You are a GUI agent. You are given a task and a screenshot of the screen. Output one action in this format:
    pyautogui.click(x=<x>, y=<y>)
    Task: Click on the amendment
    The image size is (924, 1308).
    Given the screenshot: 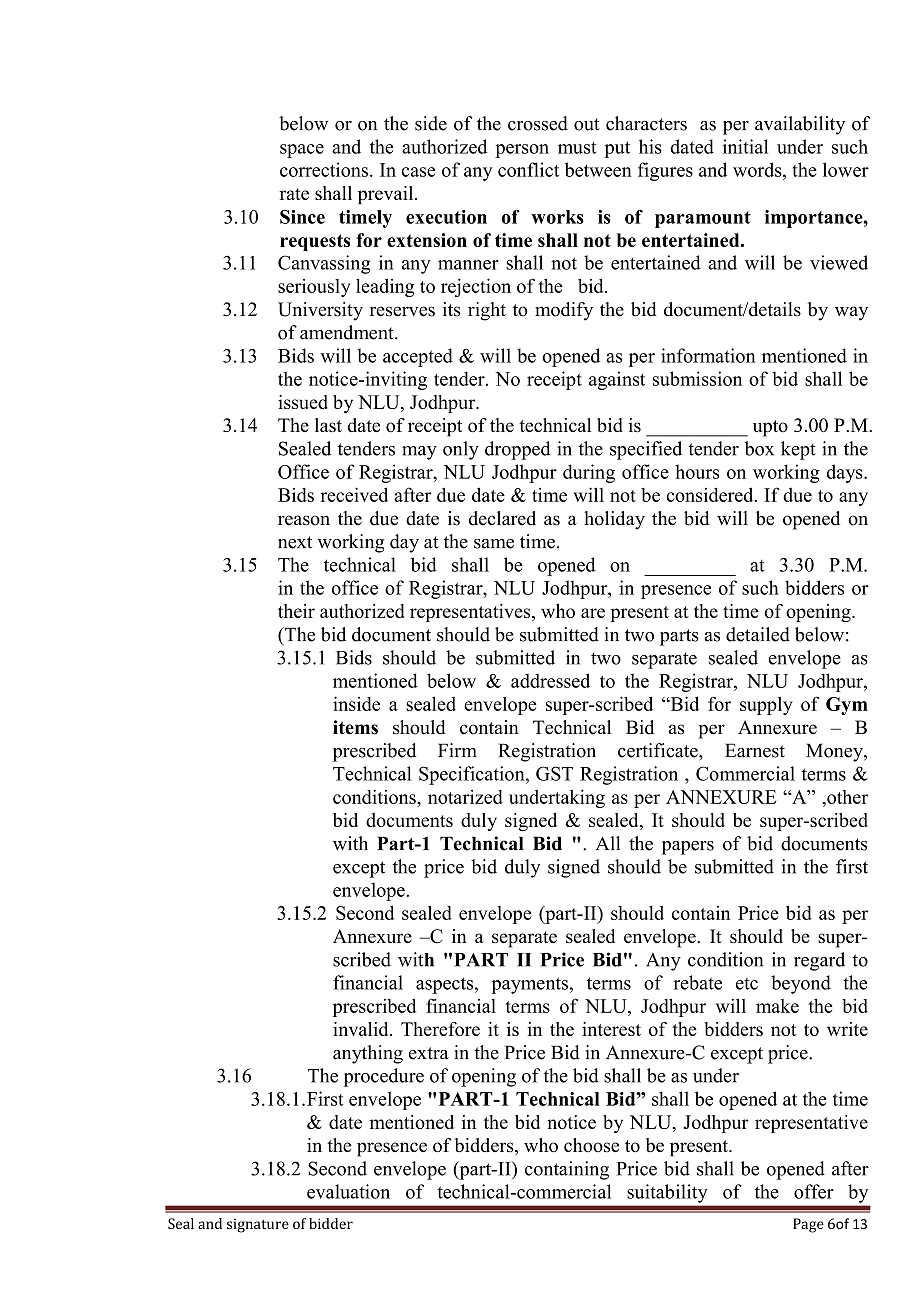 What is the action you would take?
    pyautogui.click(x=348, y=332)
